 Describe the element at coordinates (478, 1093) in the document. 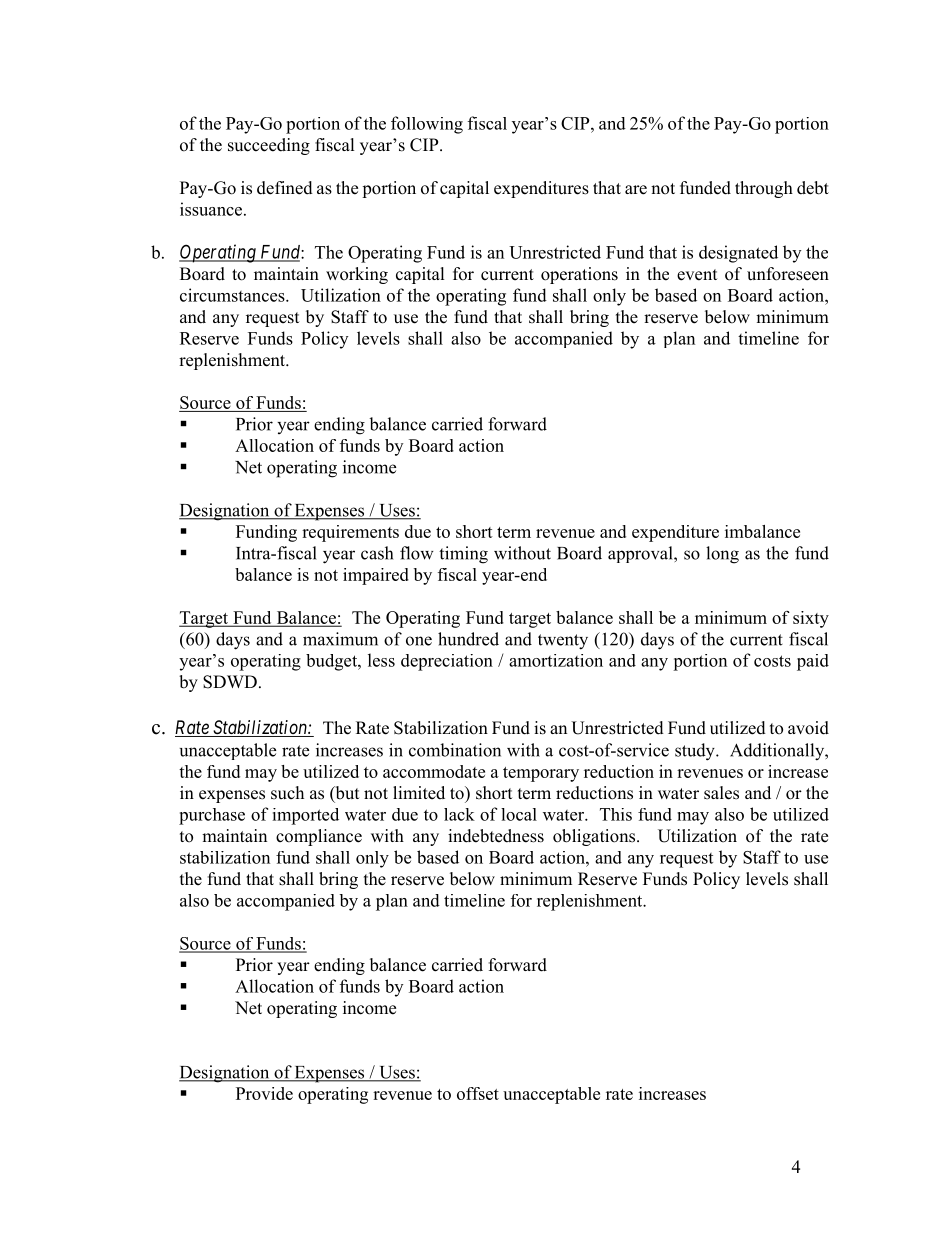

I see `offset` at that location.
